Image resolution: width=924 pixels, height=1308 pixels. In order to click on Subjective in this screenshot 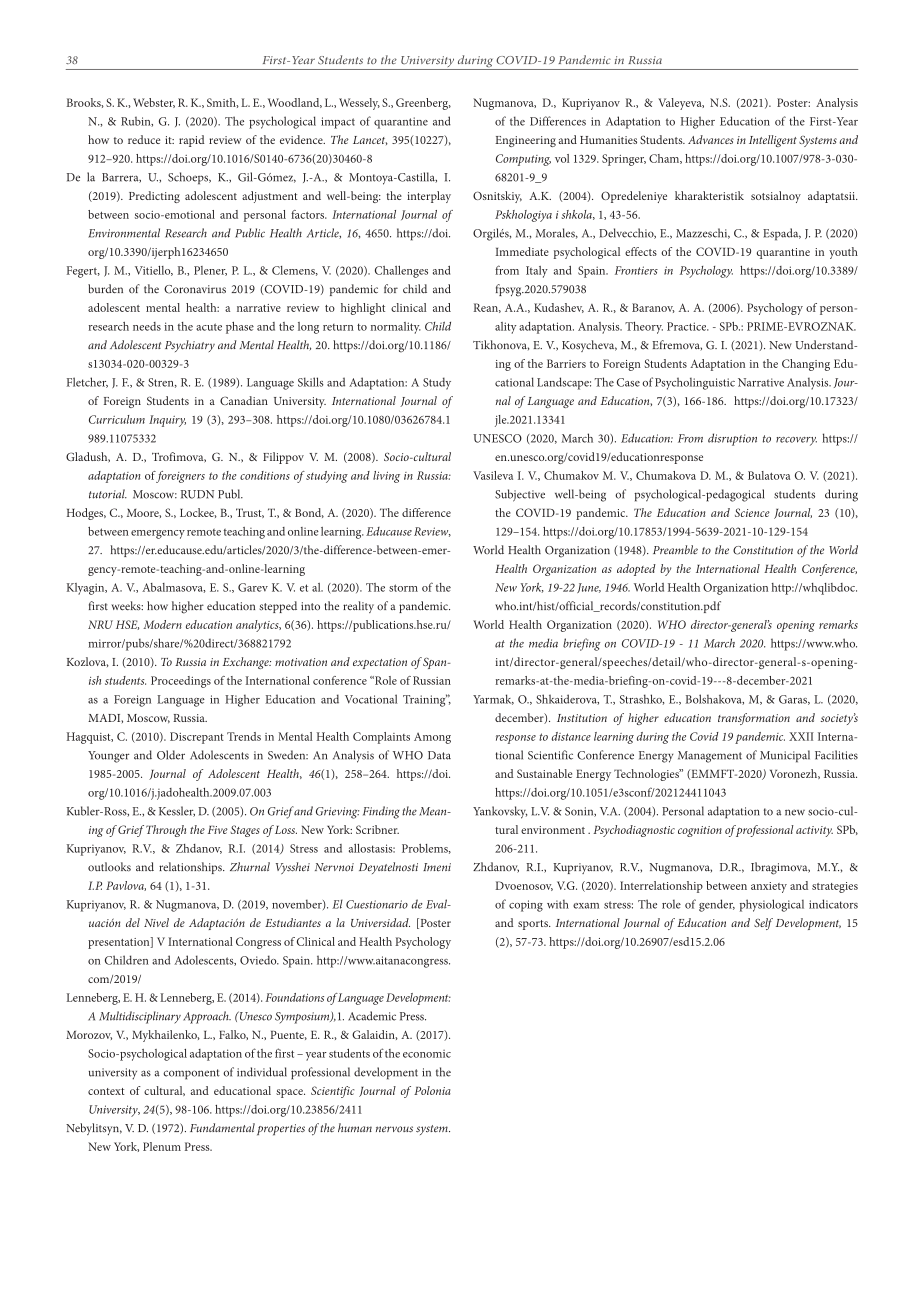, I will do `click(520, 495)`.
